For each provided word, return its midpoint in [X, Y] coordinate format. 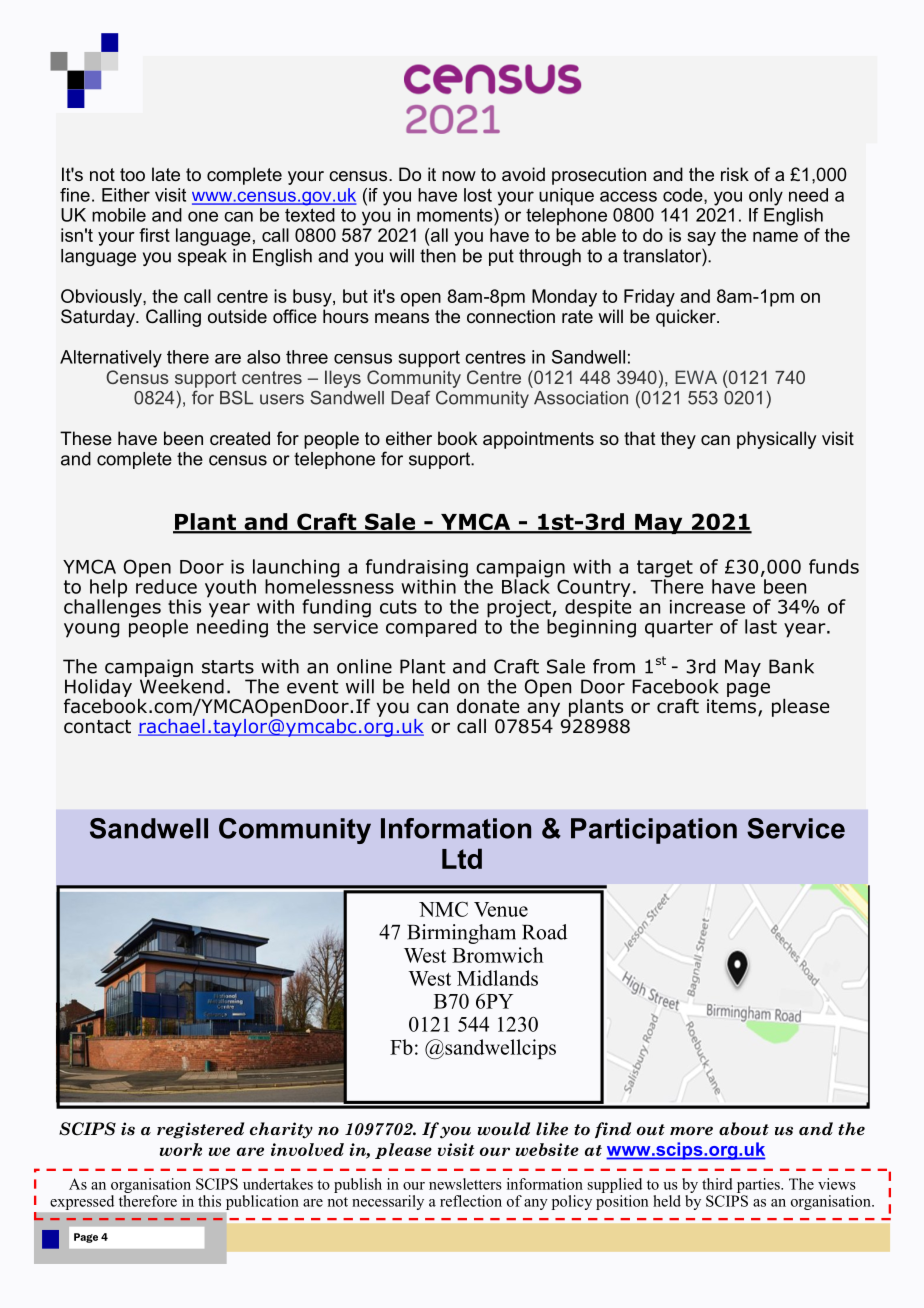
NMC [443, 909]
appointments [538, 440]
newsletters [465, 1184]
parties [759, 1185]
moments [456, 215]
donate [488, 706]
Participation [654, 831]
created [240, 438]
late [166, 174]
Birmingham [461, 934]
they [678, 440]
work [181, 1149]
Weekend [182, 685]
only [766, 197]
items [733, 707]
